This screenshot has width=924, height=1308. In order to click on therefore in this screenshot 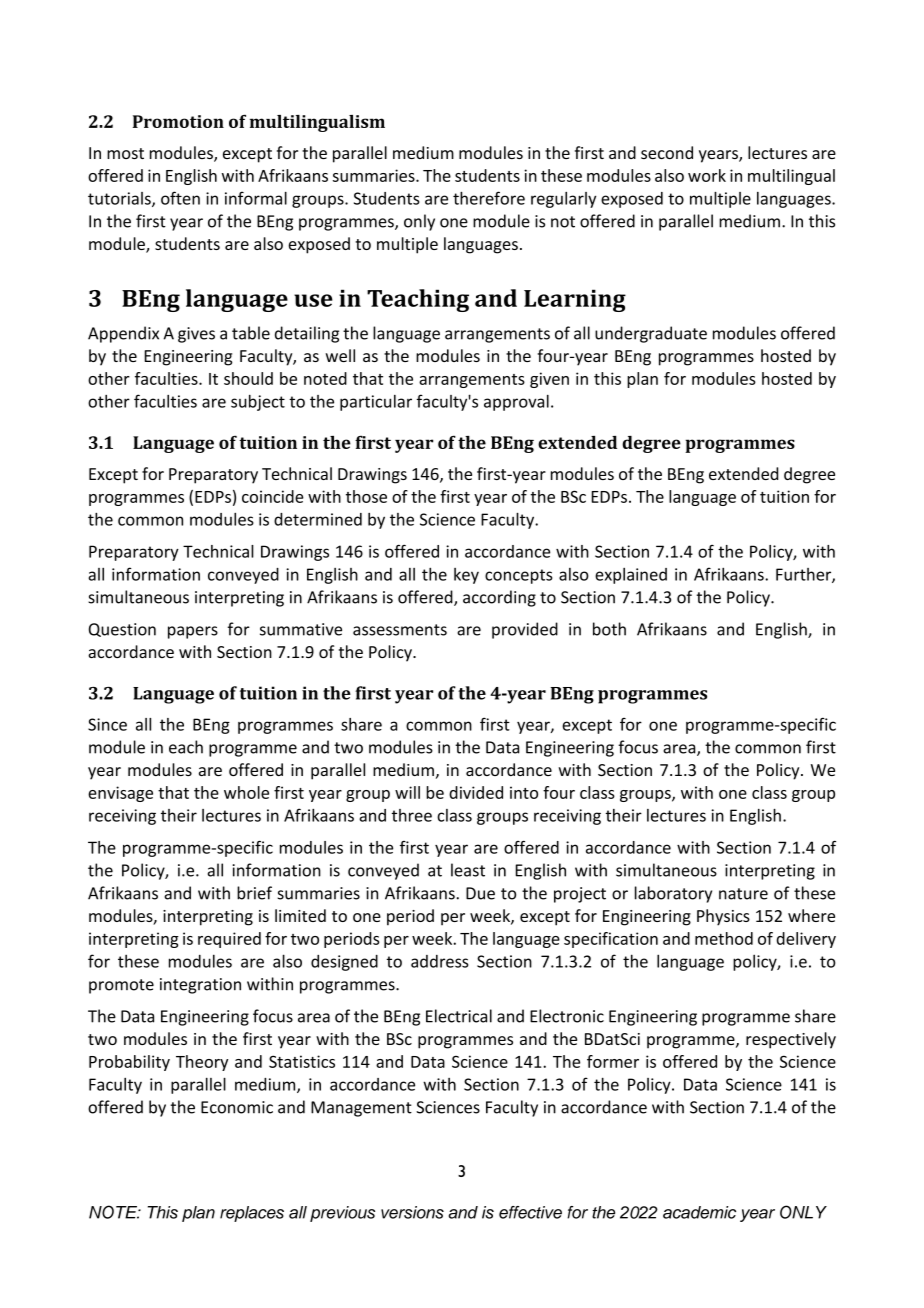, I will do `click(489, 198)`.
